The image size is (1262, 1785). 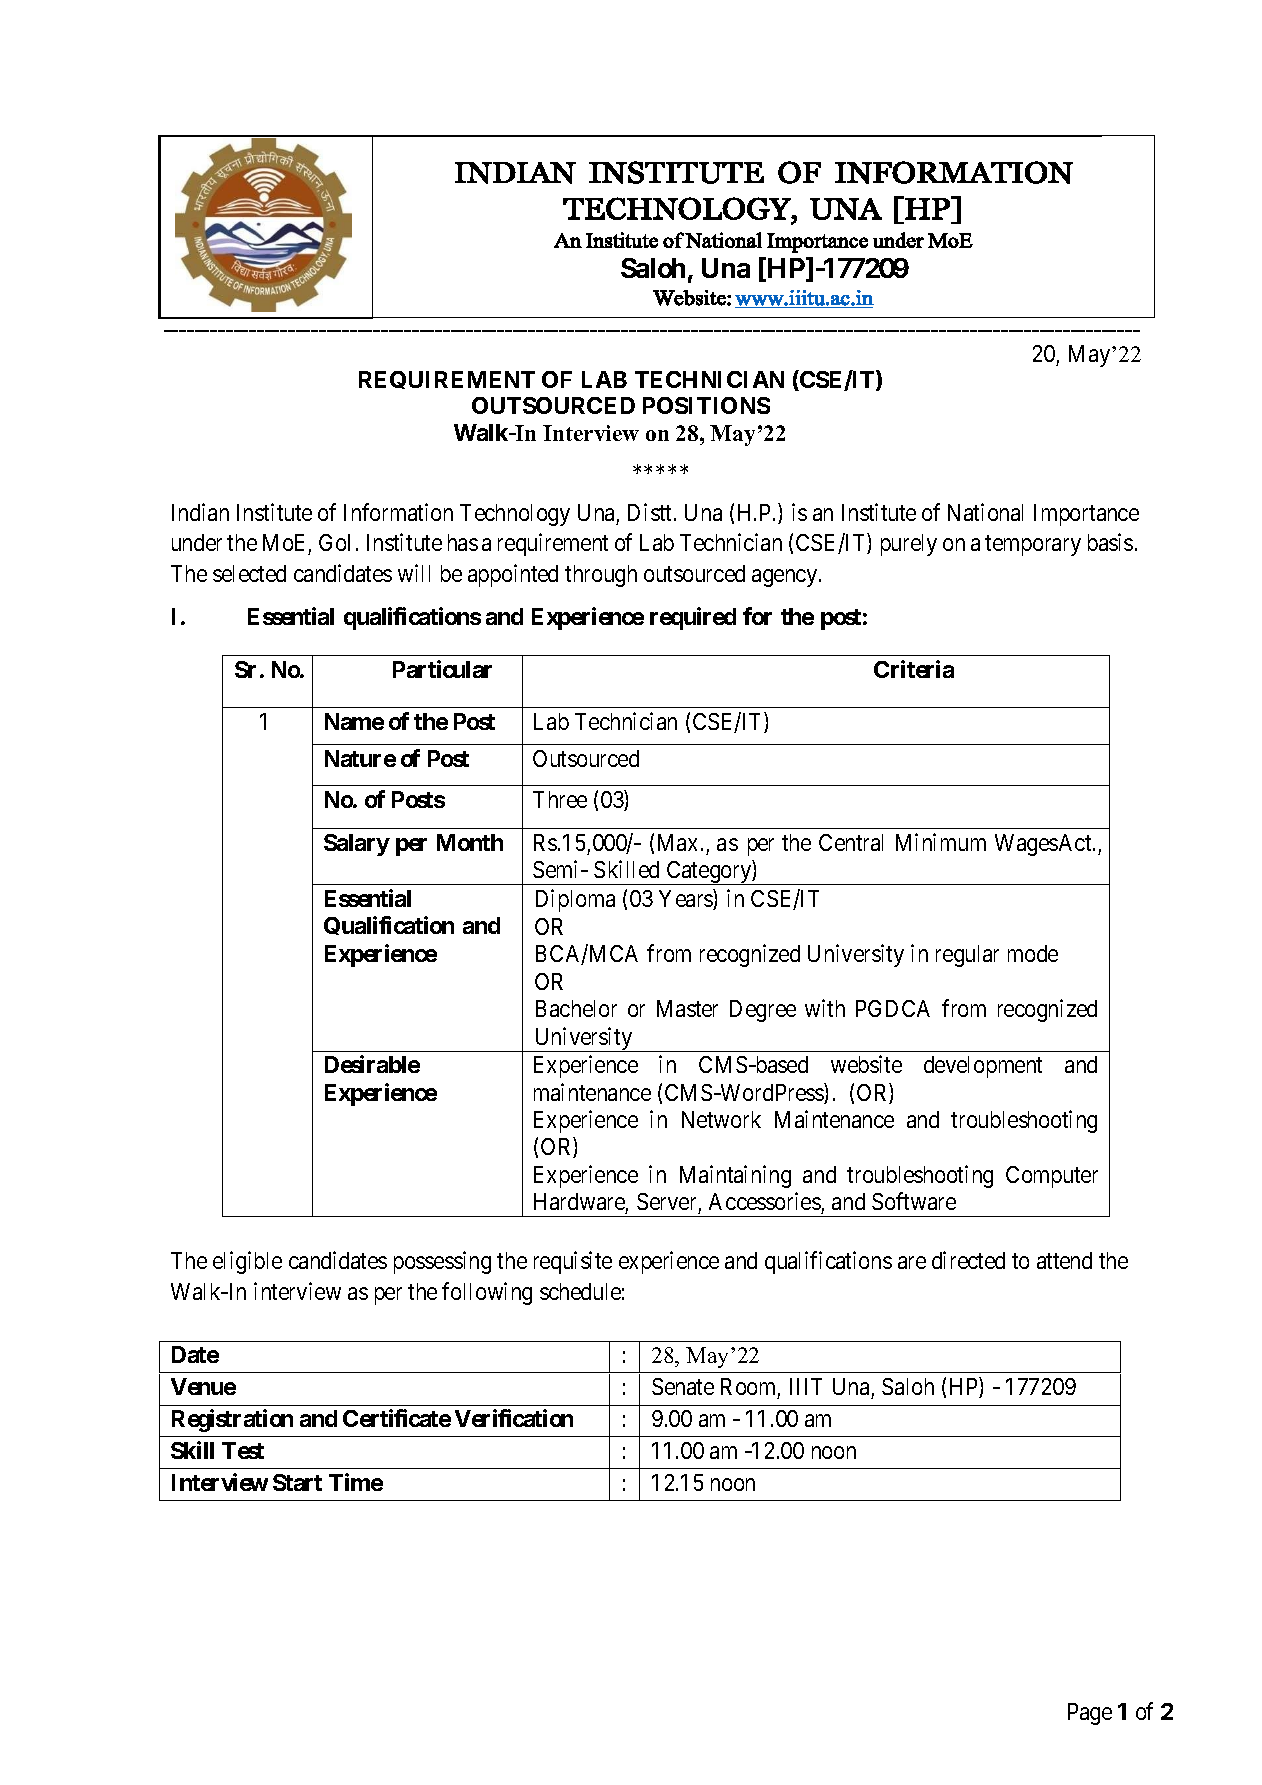 What do you see at coordinates (575, 900) in the image?
I see `Diploma` at bounding box center [575, 900].
